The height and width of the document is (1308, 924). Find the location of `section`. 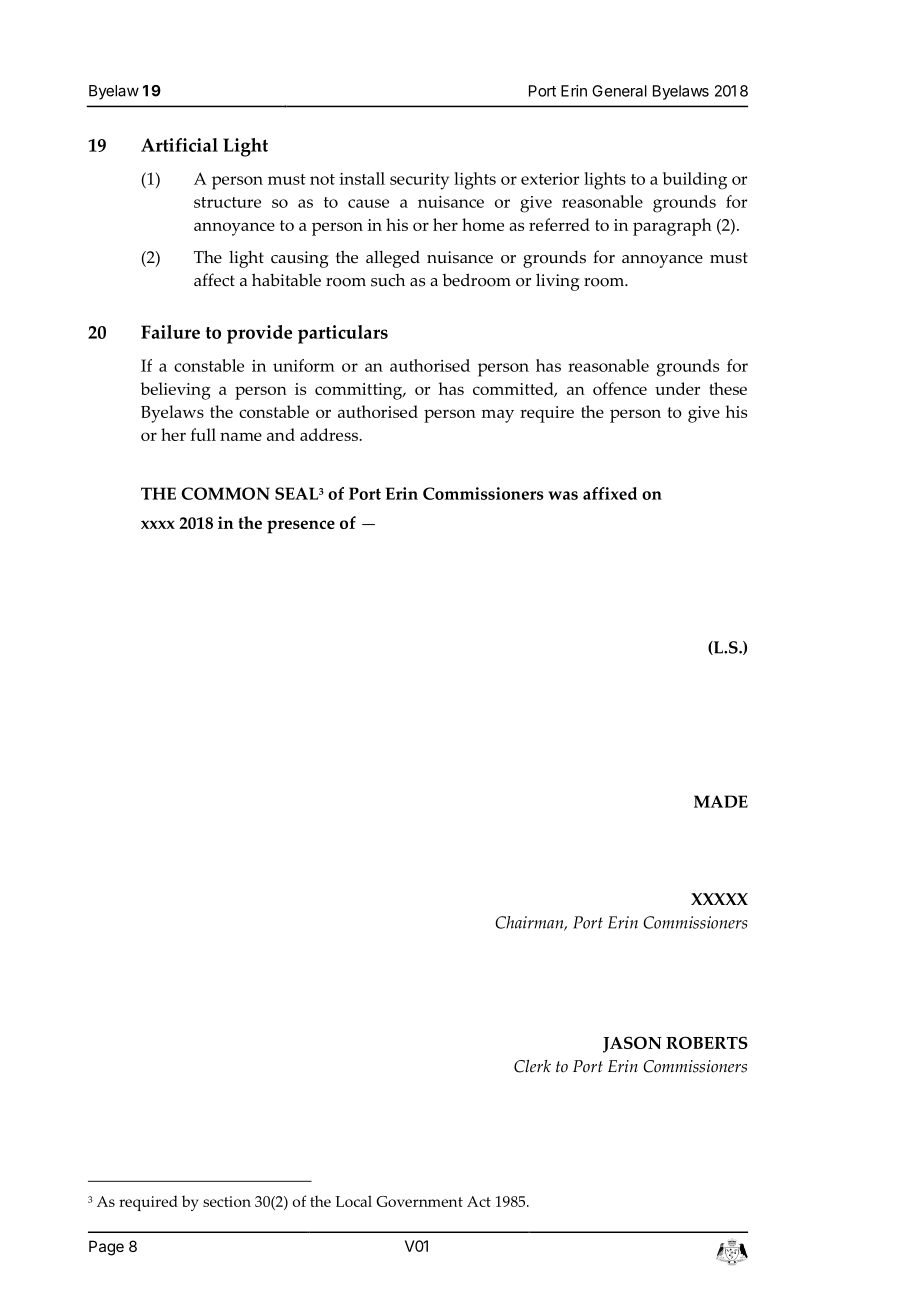

section is located at coordinates (227, 1201).
